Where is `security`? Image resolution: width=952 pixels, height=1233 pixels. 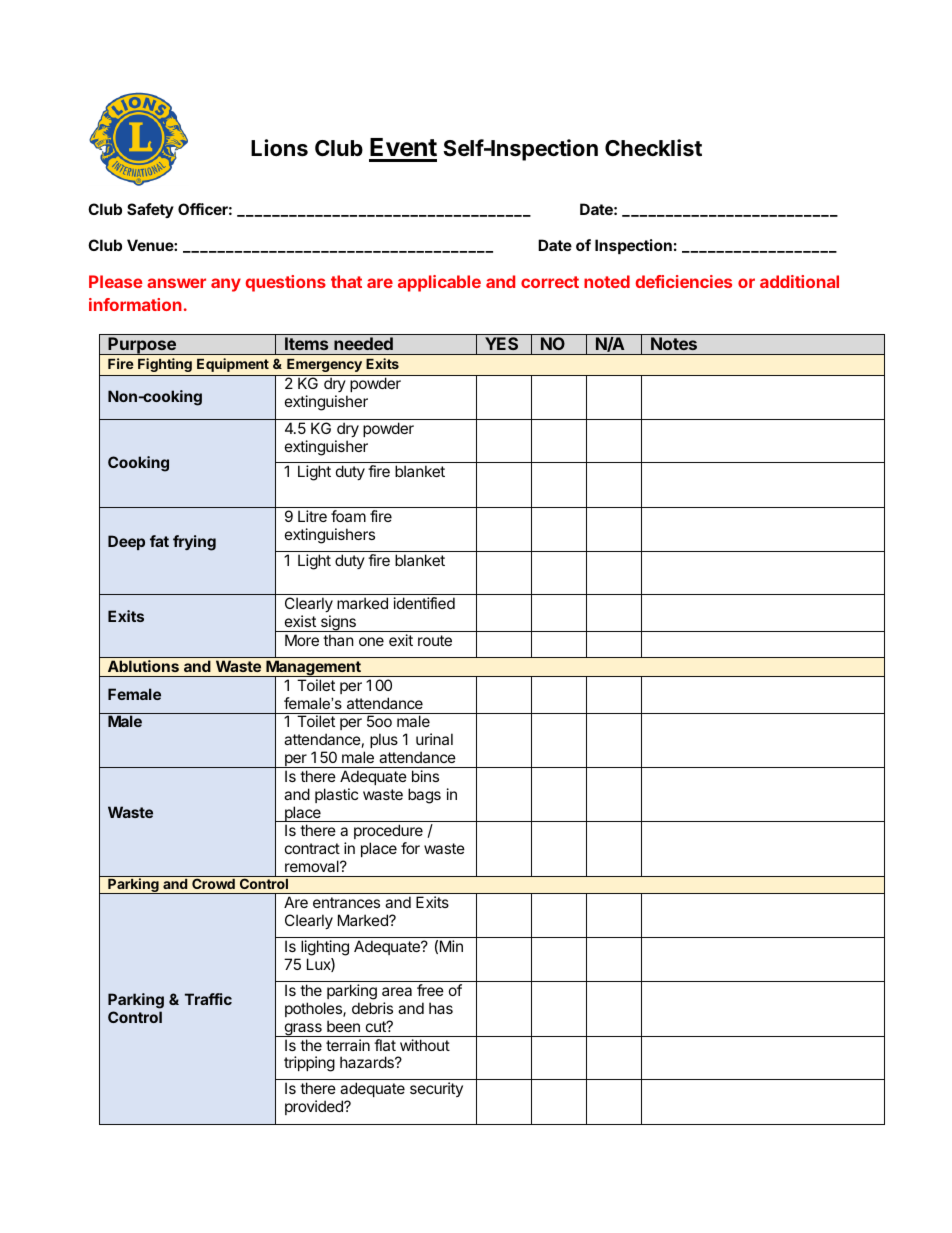 security is located at coordinates (436, 1089).
